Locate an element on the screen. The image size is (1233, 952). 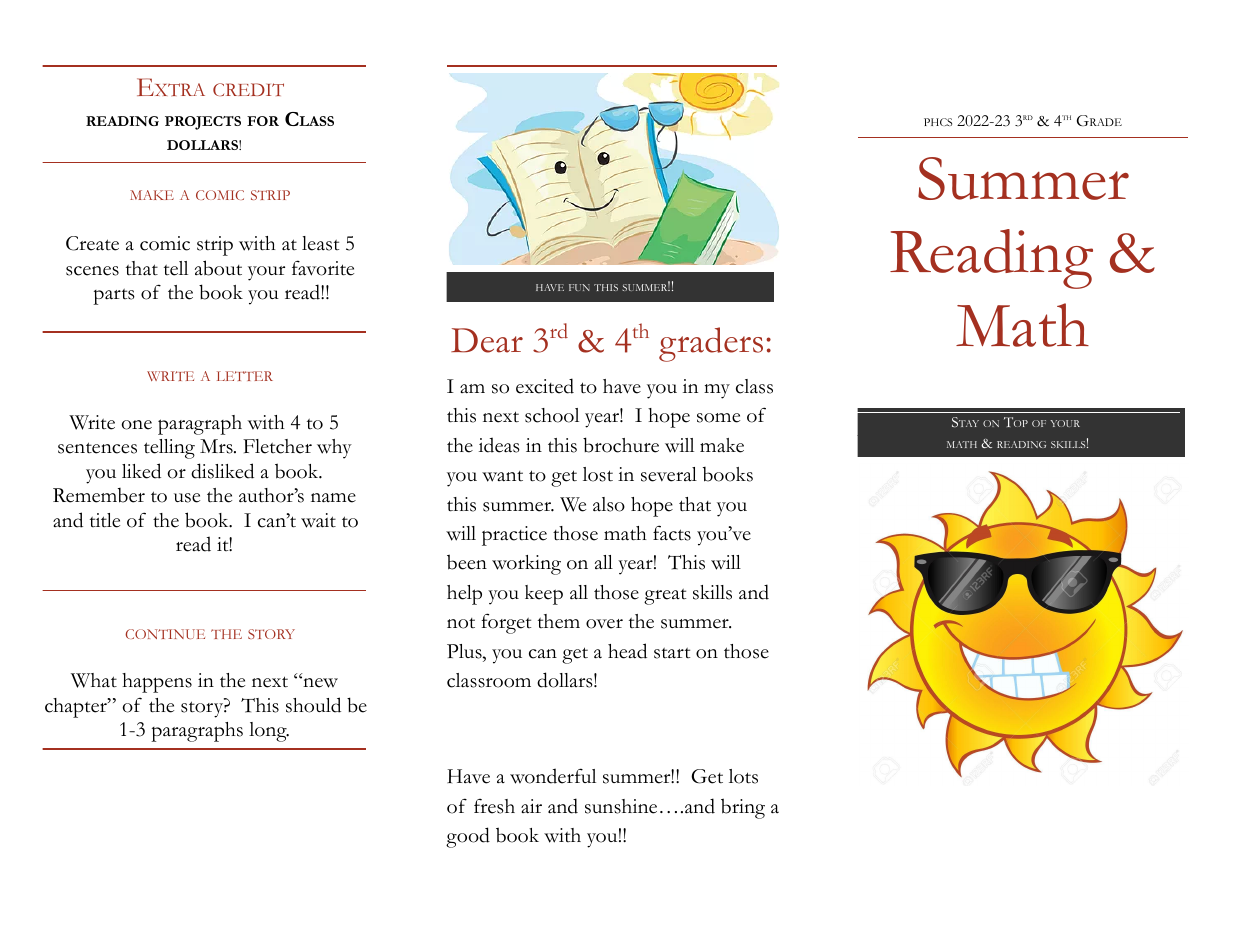
CREDIT is located at coordinates (248, 89).
